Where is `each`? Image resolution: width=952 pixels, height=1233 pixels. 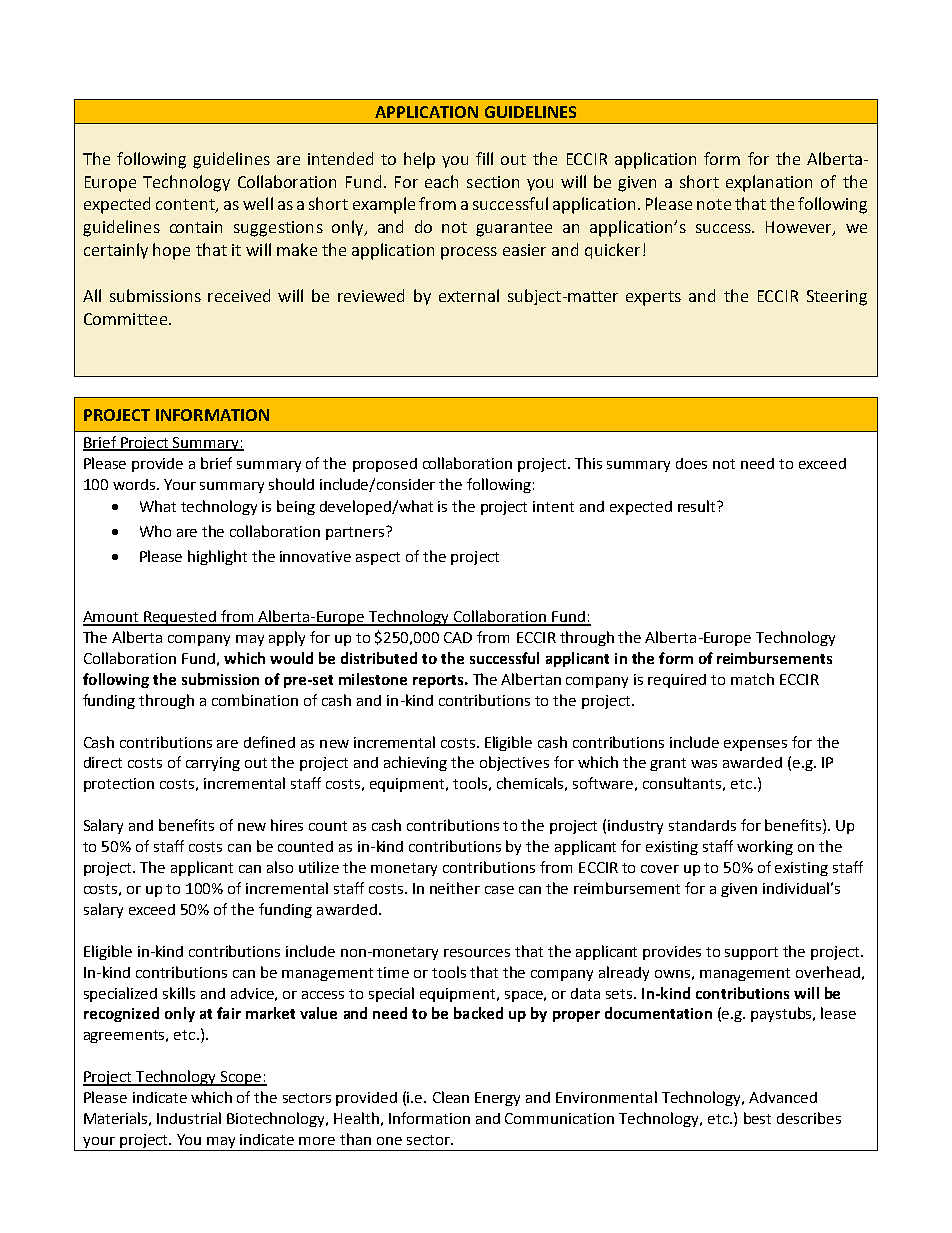 each is located at coordinates (441, 181).
